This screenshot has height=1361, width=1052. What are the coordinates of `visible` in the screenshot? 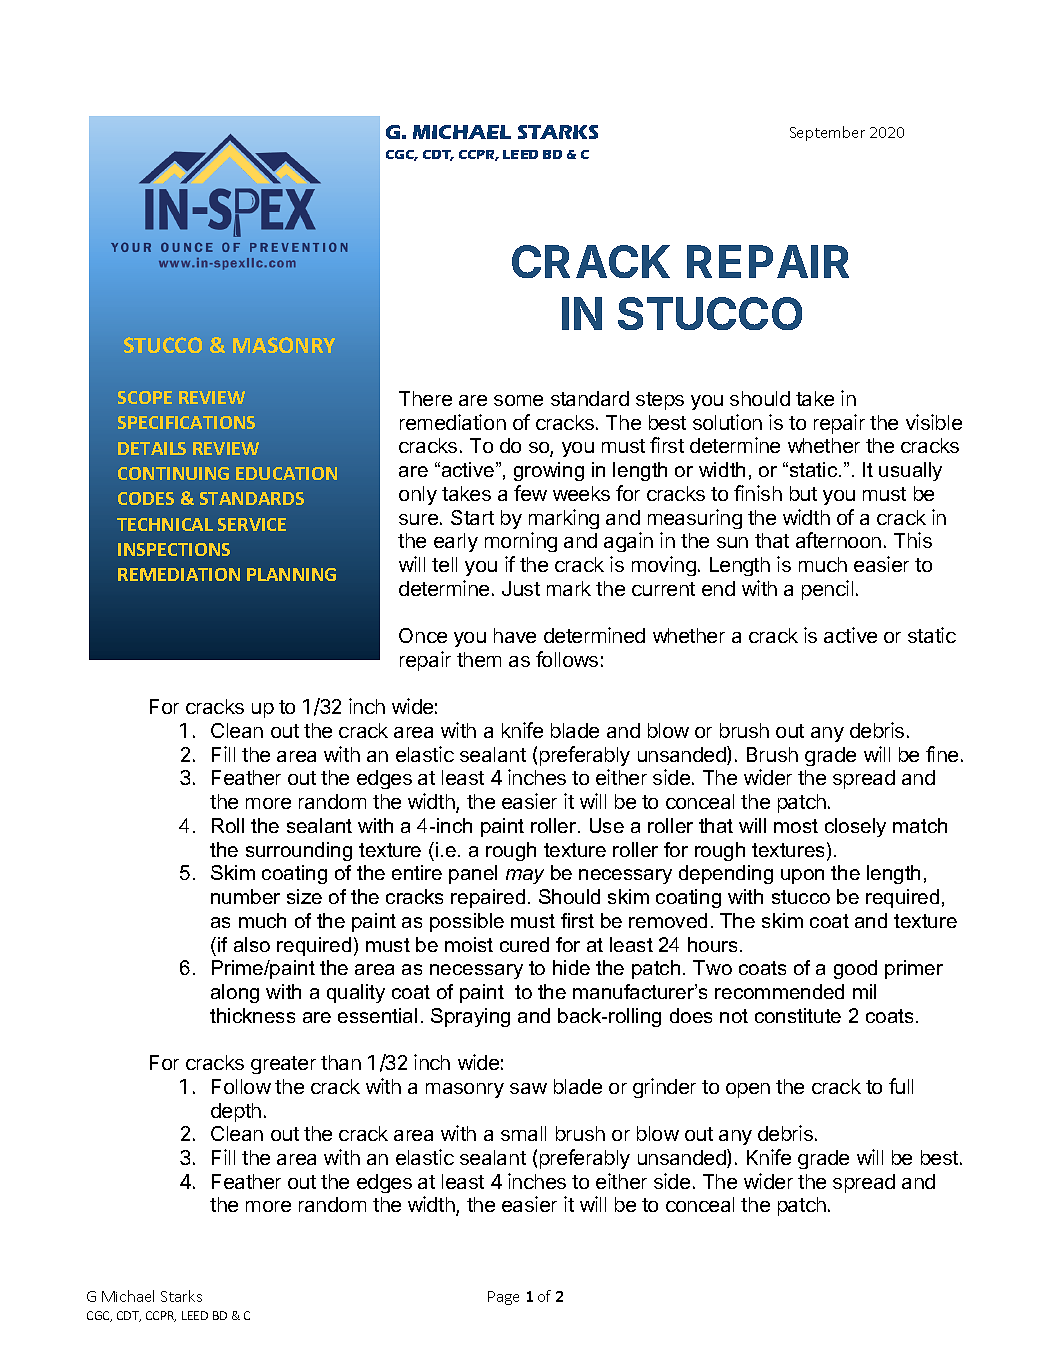 It's located at (934, 422).
